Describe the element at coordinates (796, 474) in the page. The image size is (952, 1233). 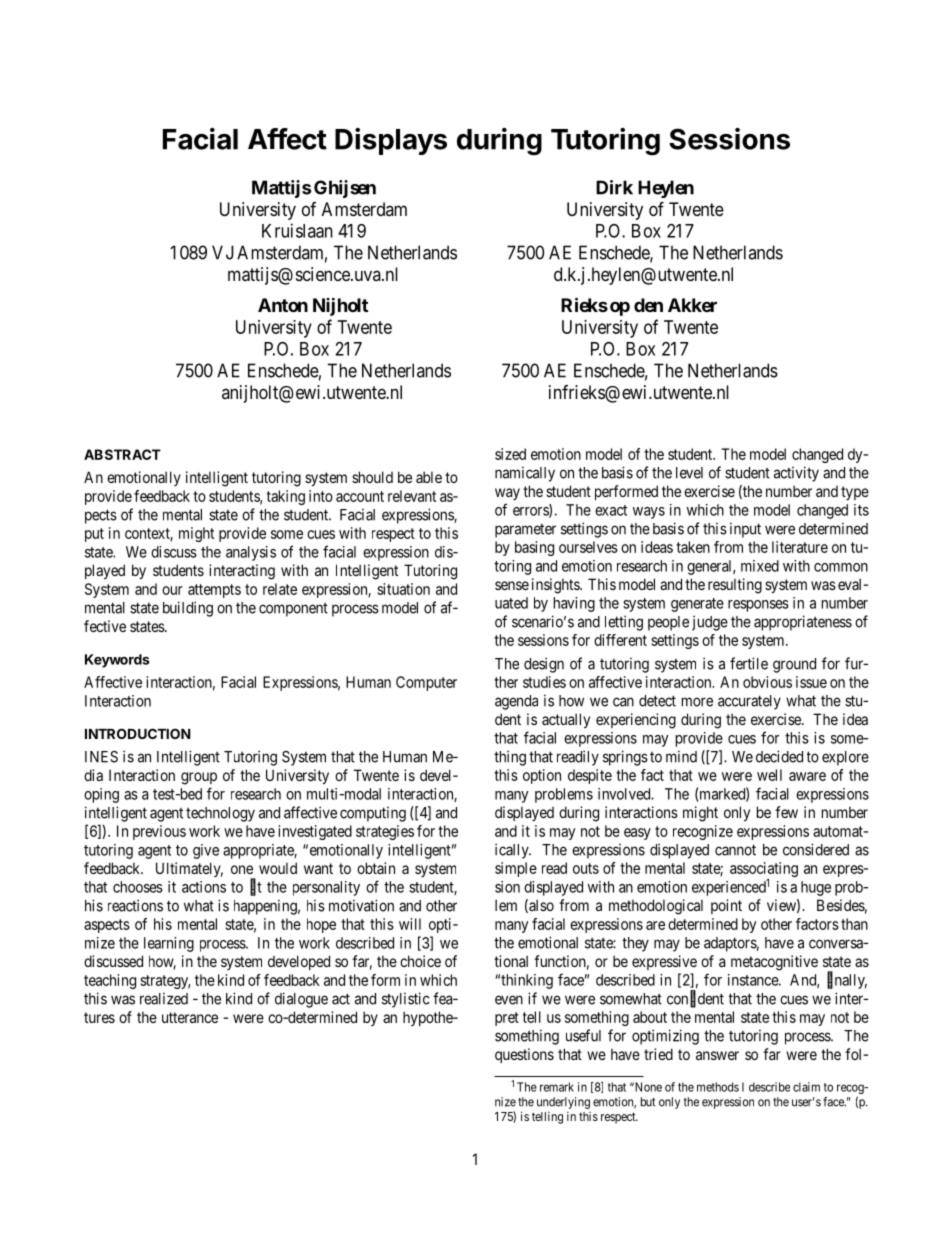
I see `activity` at that location.
